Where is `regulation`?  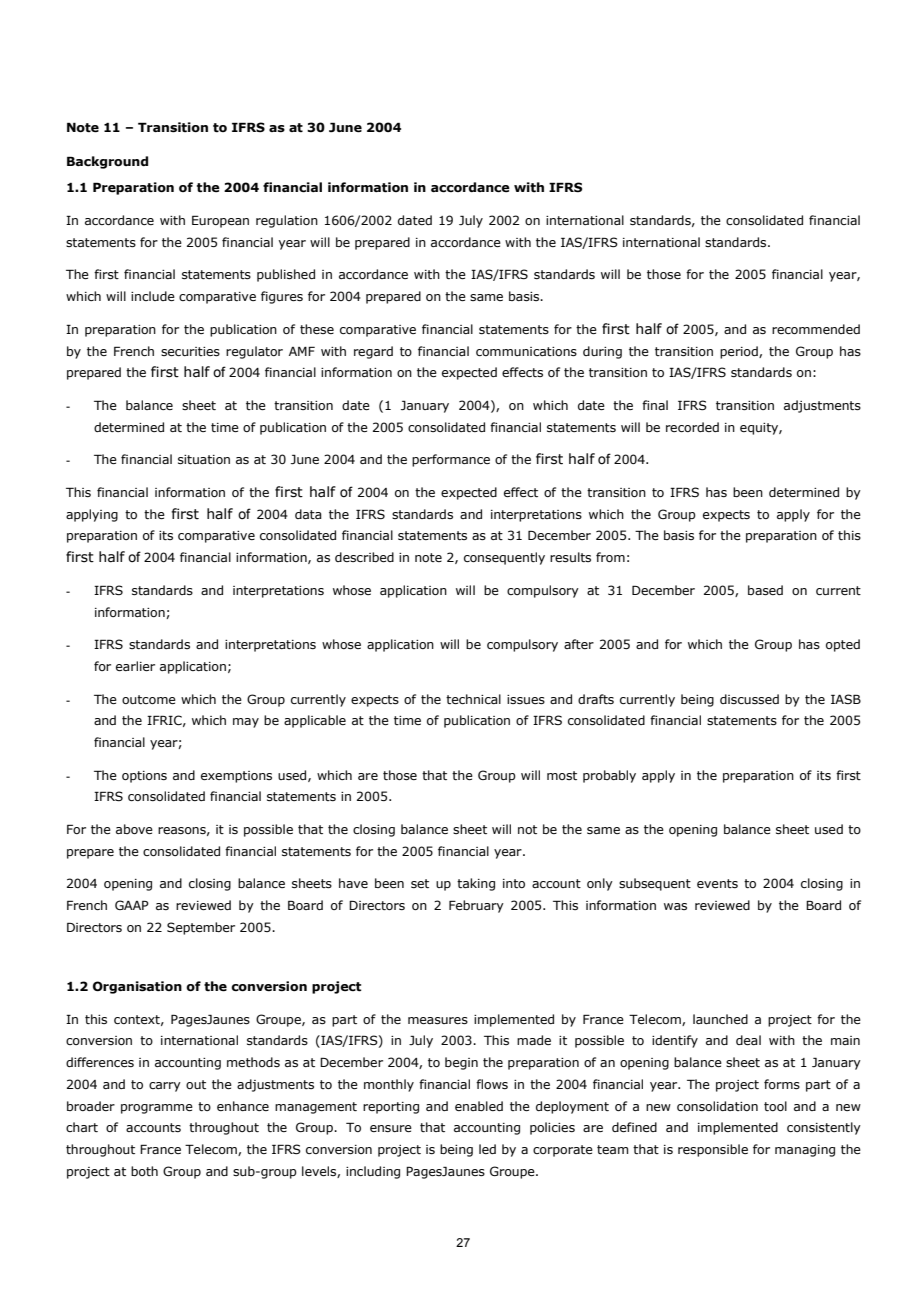
regulation is located at coordinates (287, 221).
